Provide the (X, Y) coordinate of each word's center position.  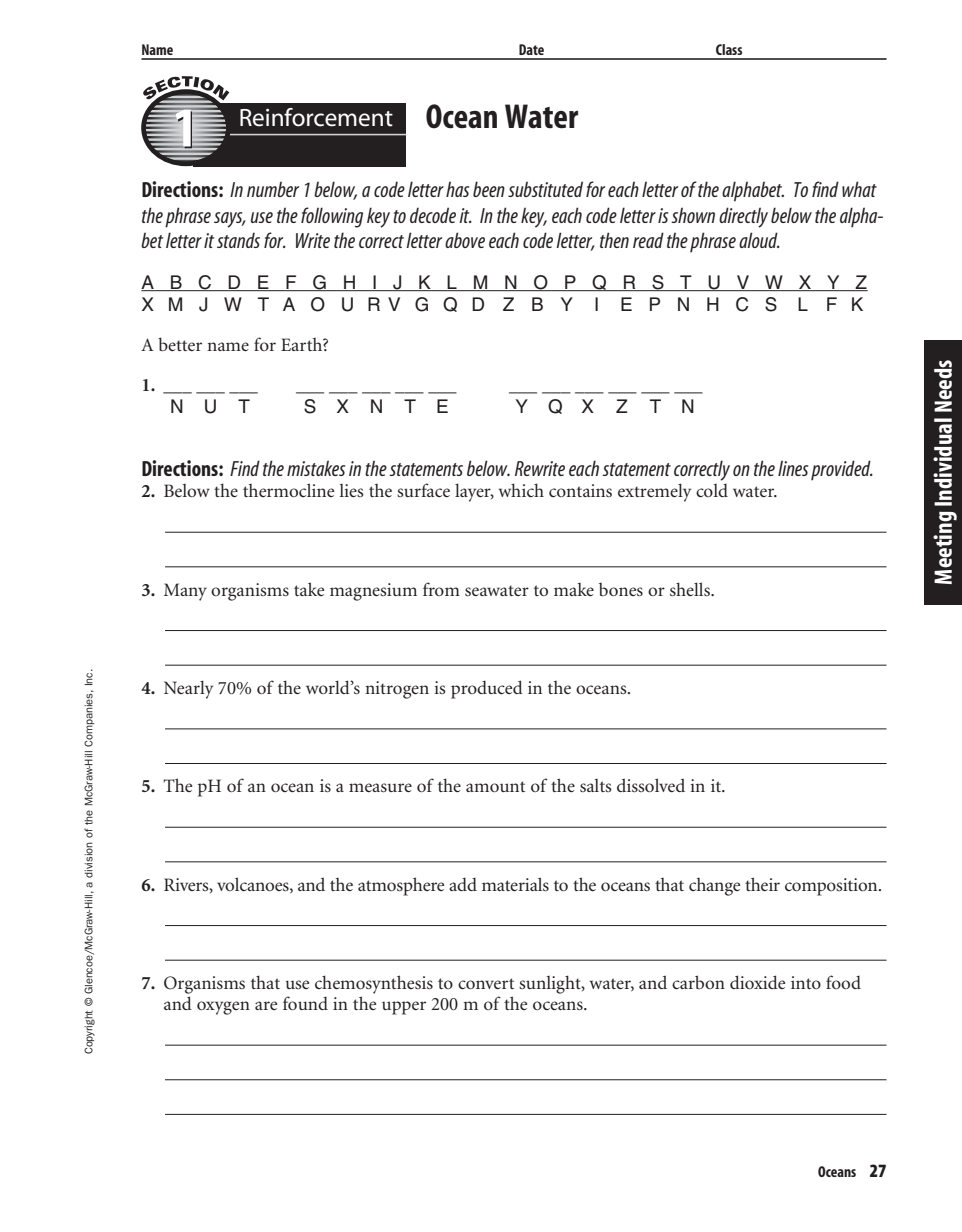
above (465, 240)
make (574, 589)
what (859, 189)
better (180, 344)
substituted (545, 189)
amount (495, 786)
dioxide (757, 982)
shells (691, 589)
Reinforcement (316, 117)
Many (185, 592)
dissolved (651, 785)
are (266, 1005)
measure (380, 787)
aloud (759, 240)
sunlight (551, 984)
